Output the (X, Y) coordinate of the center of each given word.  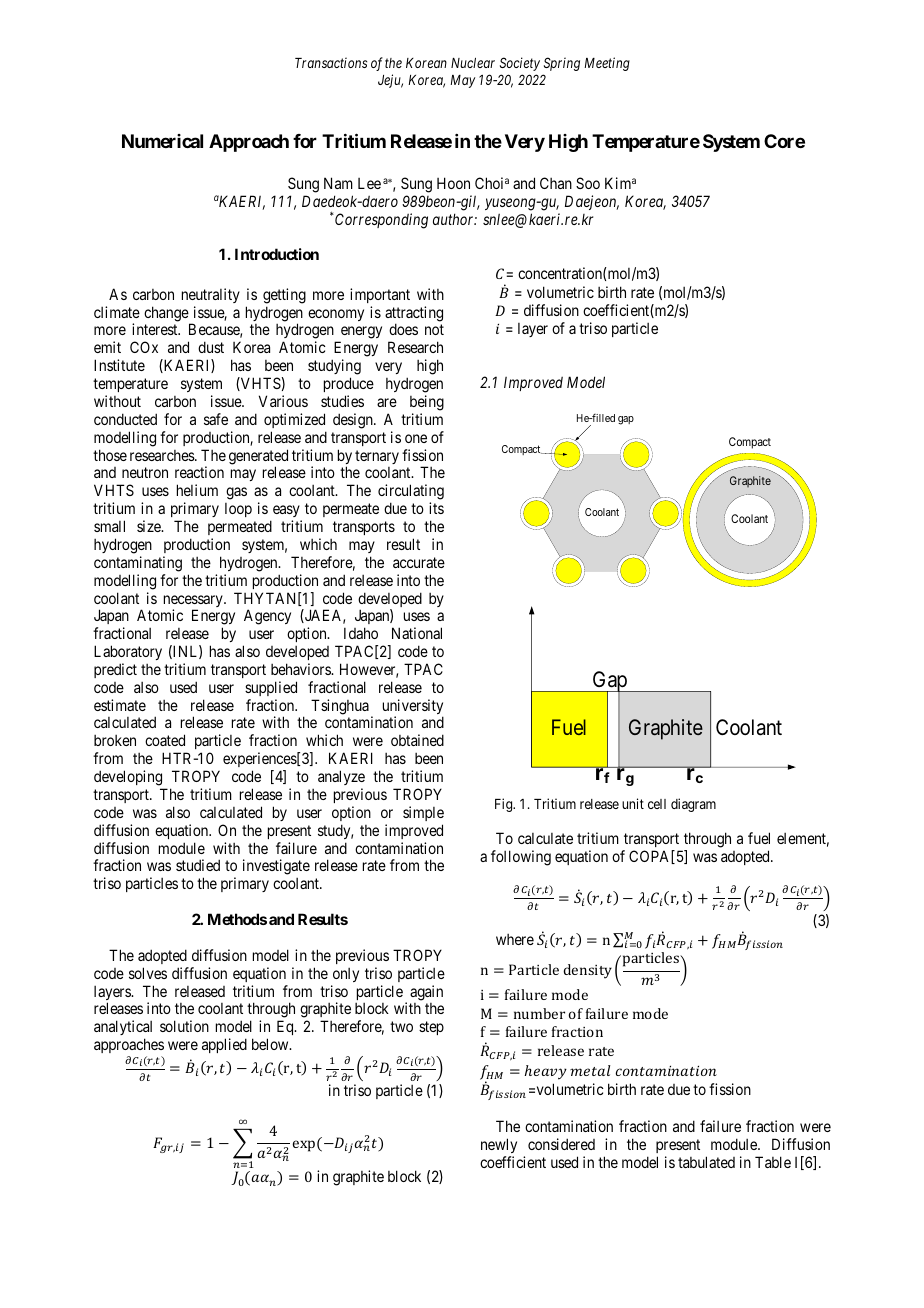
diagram (693, 805)
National (417, 633)
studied (198, 865)
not (434, 330)
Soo (588, 183)
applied (224, 1045)
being (427, 403)
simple (423, 813)
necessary (194, 602)
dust (211, 347)
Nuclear (473, 63)
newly (499, 1147)
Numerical (162, 141)
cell (657, 804)
